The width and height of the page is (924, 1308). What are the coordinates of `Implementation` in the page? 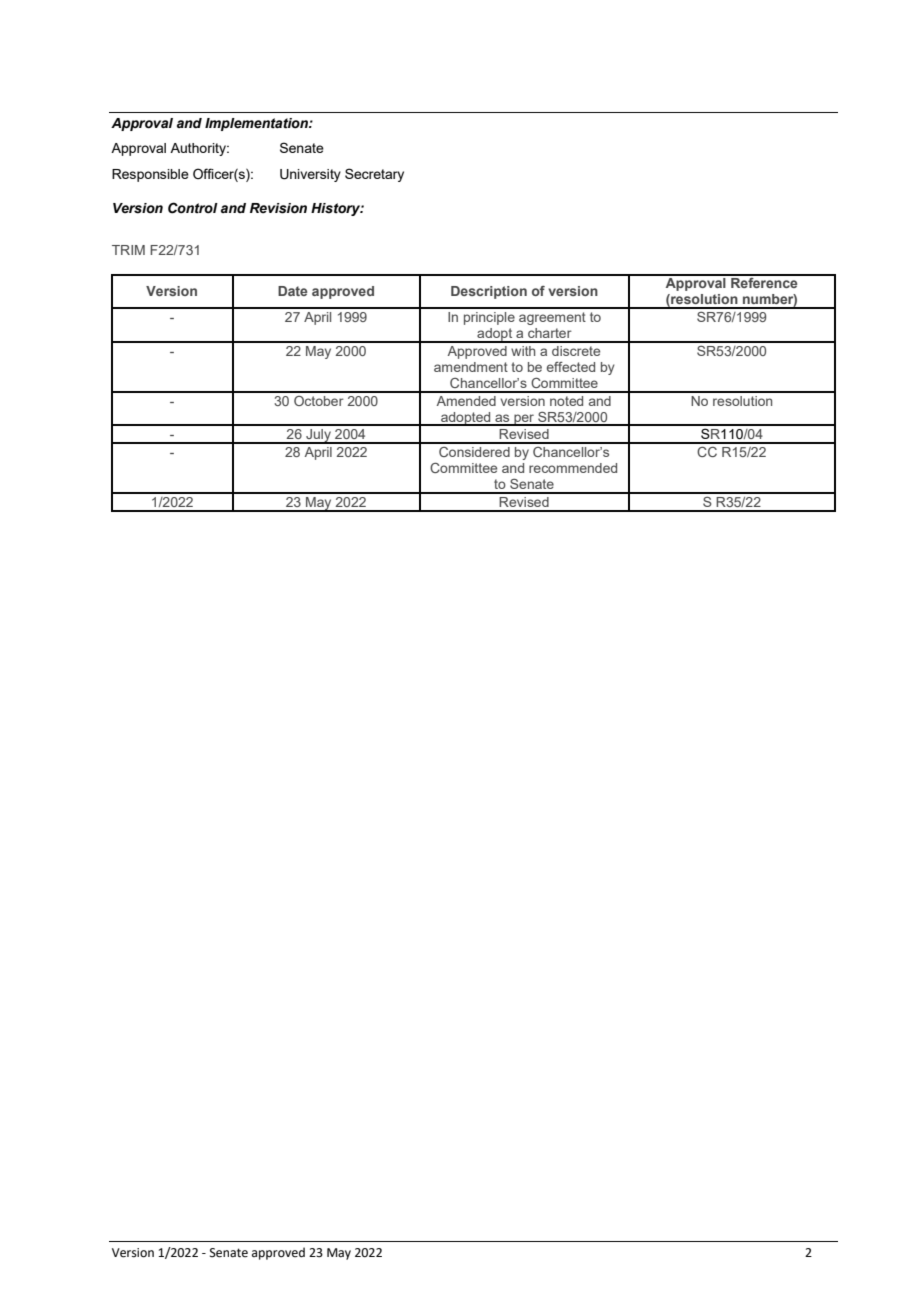 It's located at (257, 124).
